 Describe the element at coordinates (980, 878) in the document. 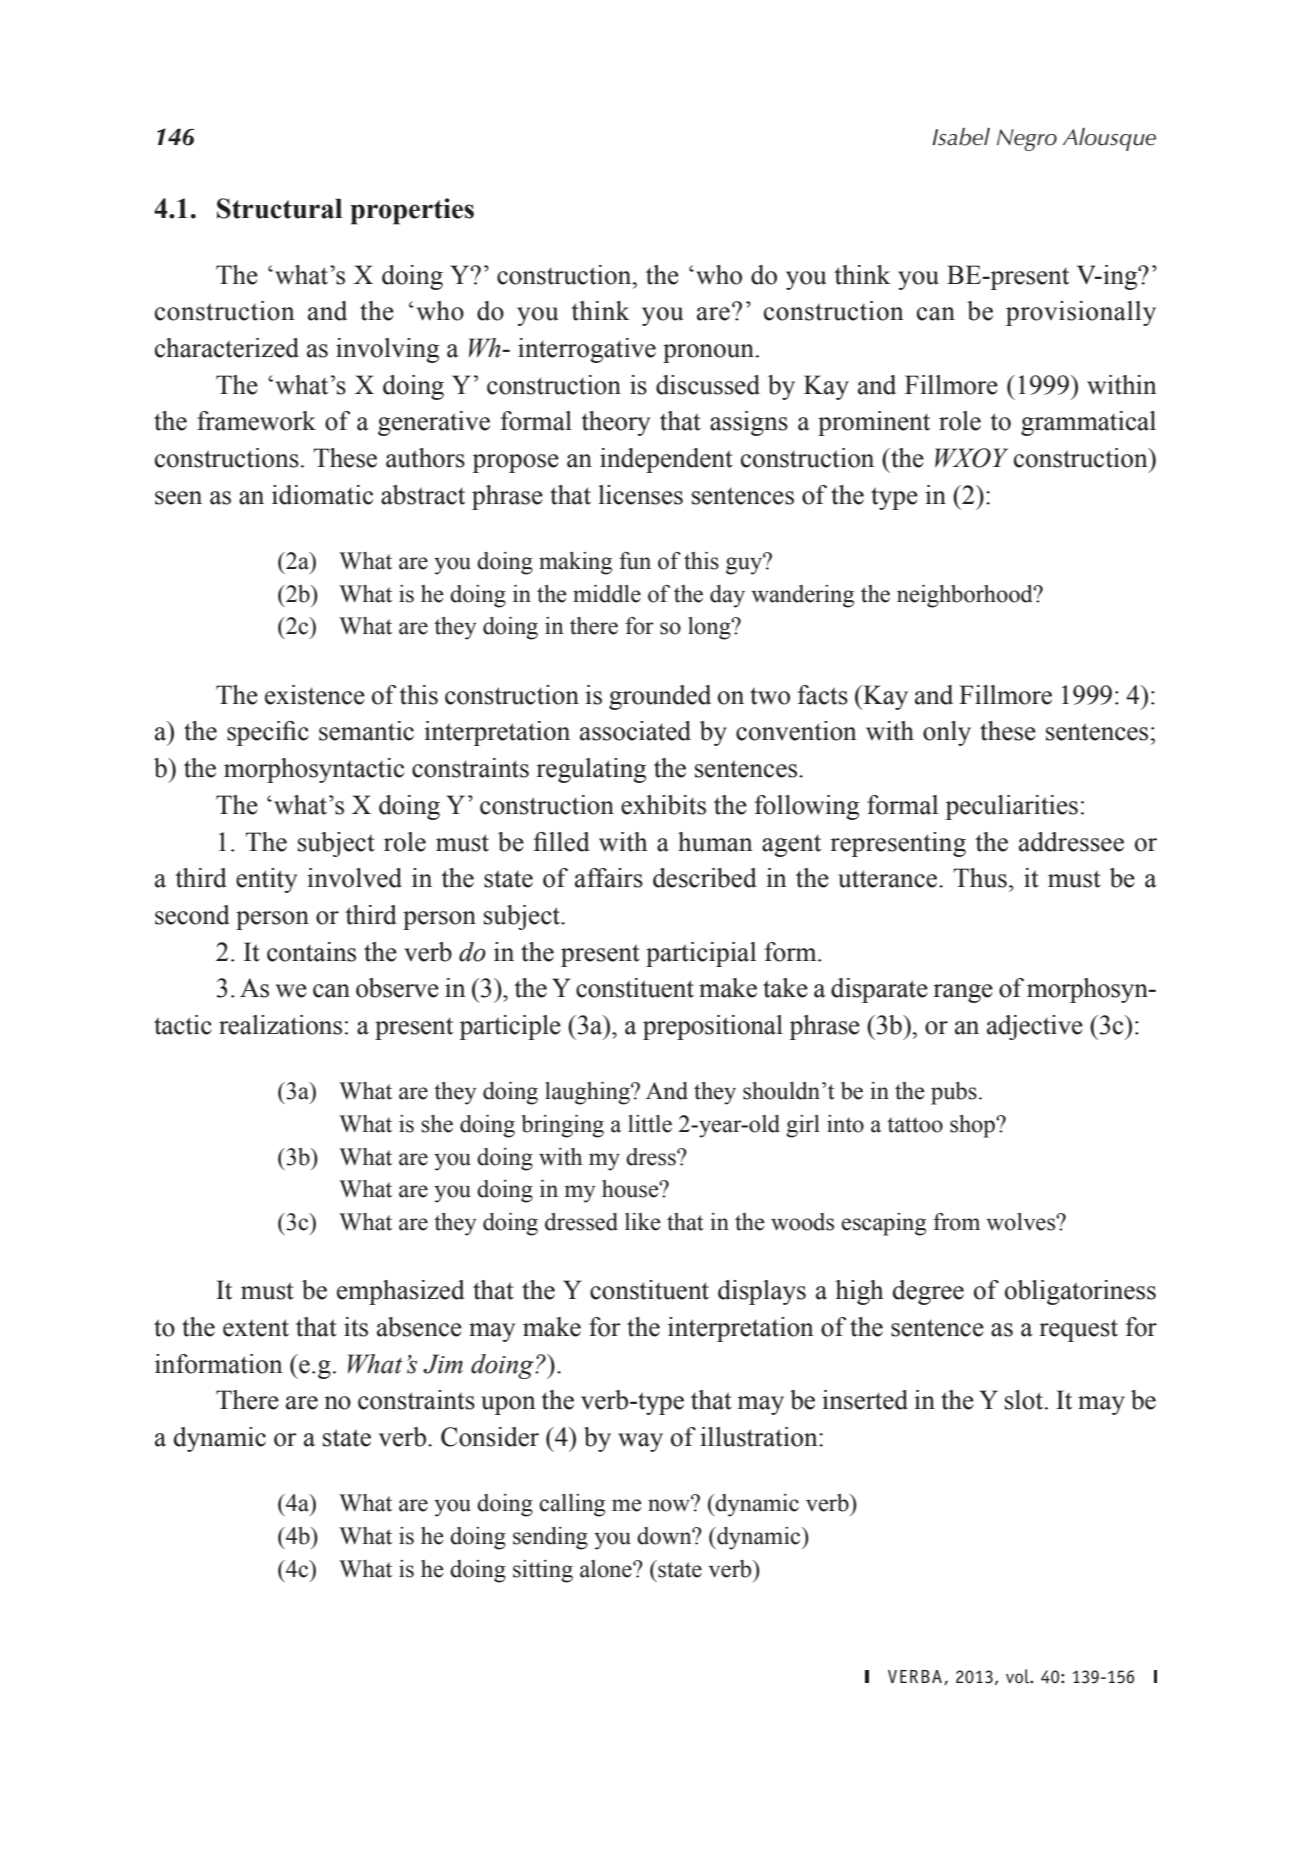

I see `Thus` at that location.
